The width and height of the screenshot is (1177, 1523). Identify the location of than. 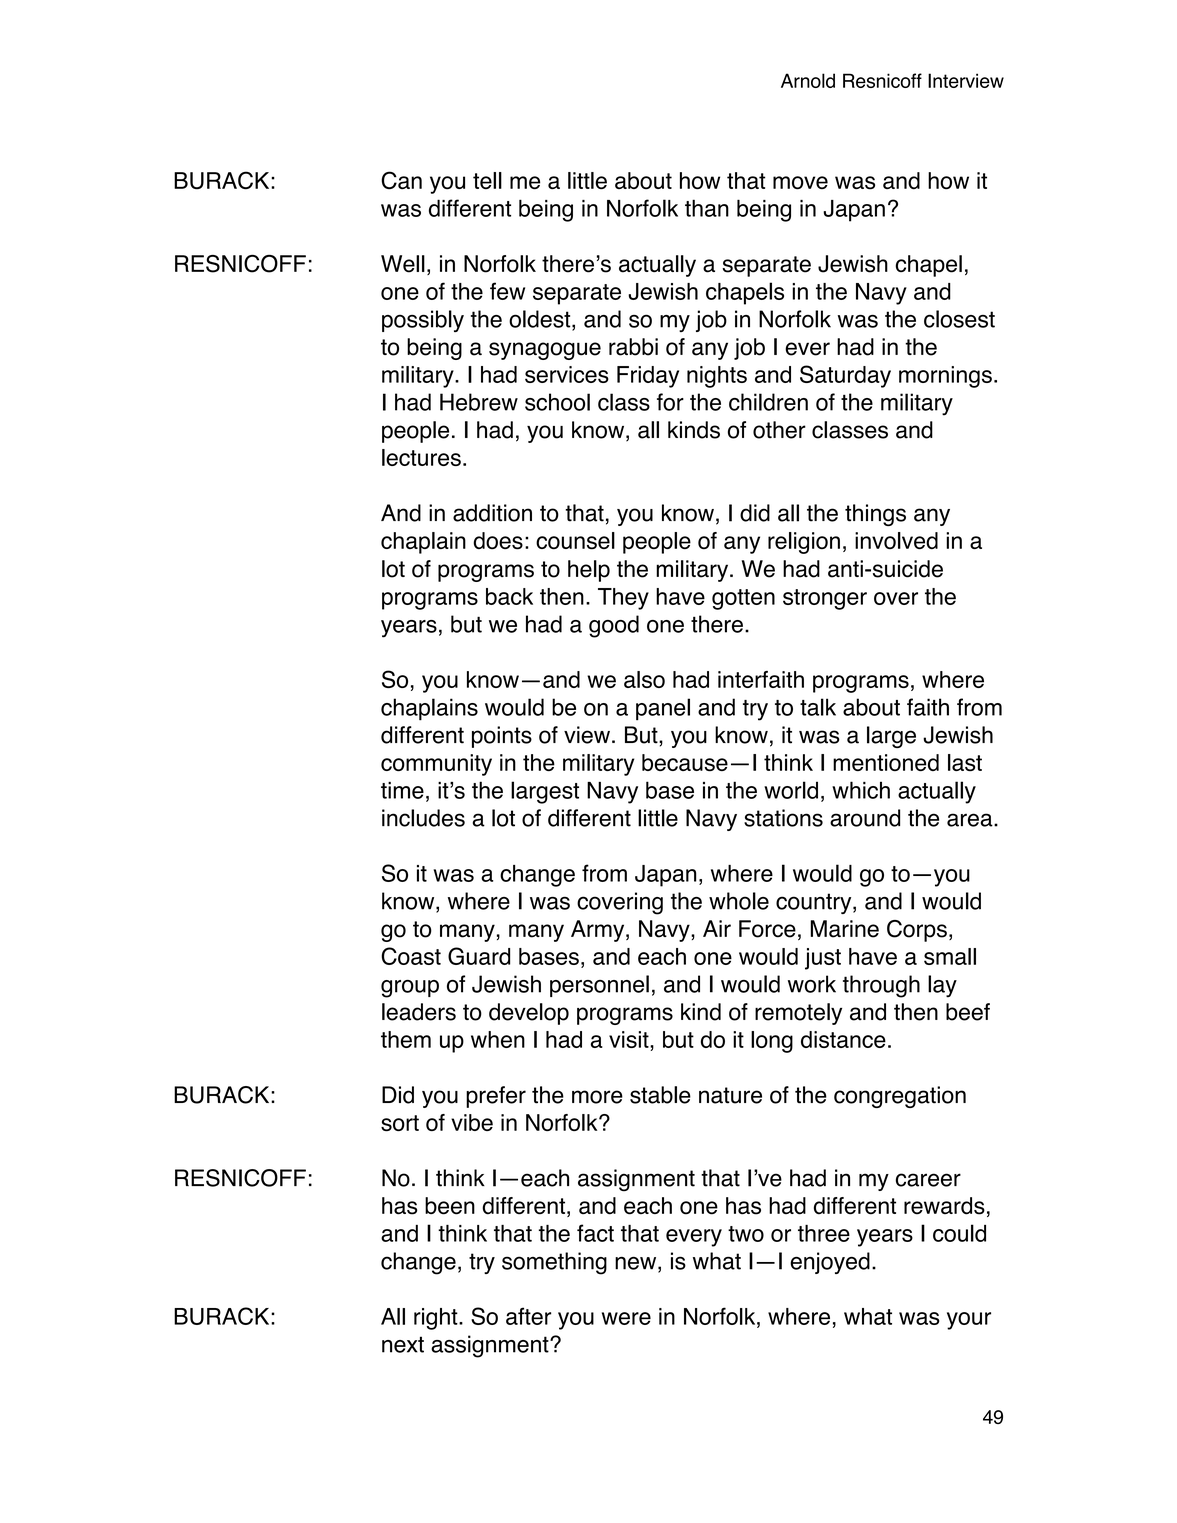
(707, 208).
